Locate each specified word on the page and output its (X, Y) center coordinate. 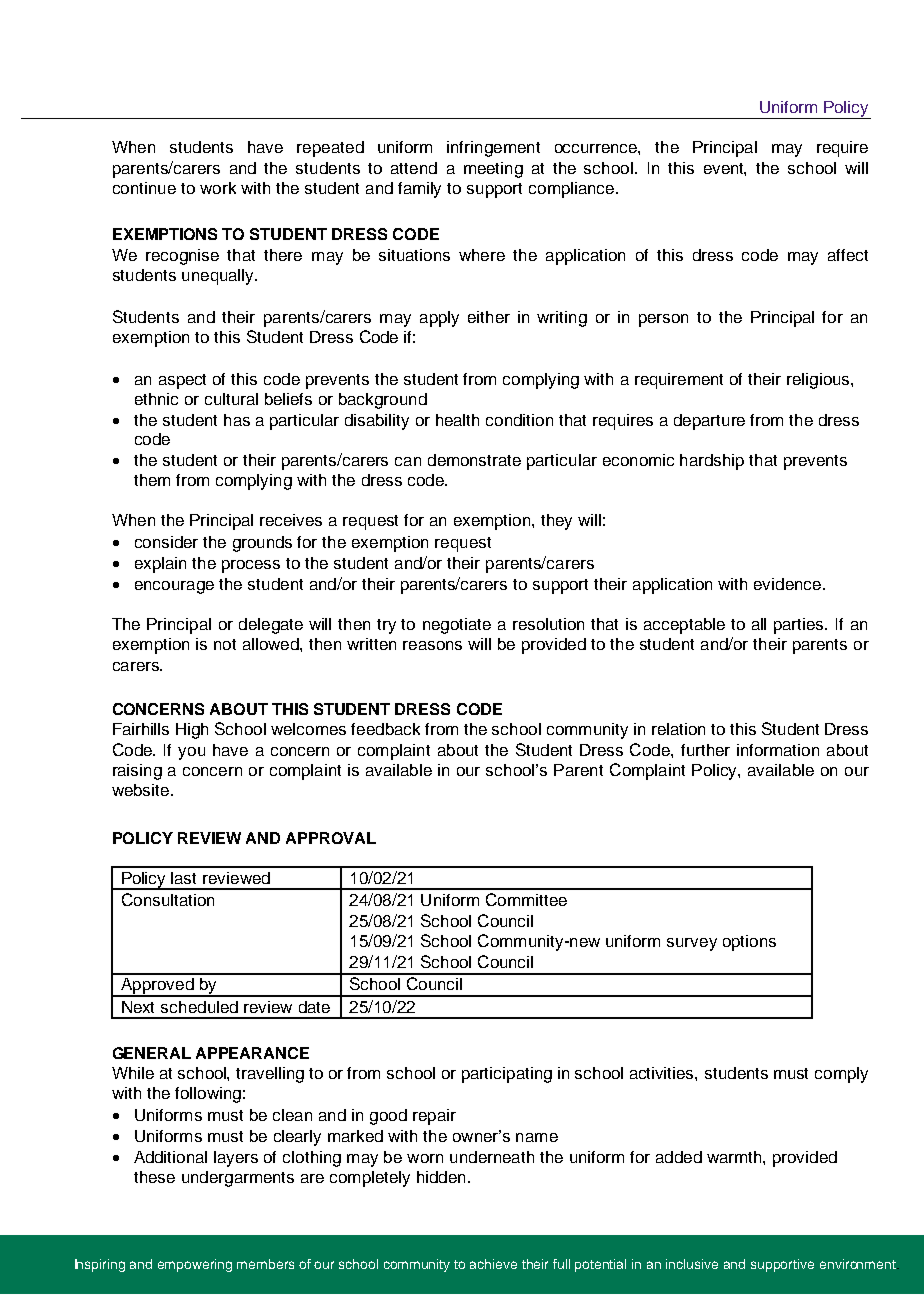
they (556, 522)
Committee (526, 899)
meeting (493, 170)
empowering (195, 1265)
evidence (789, 584)
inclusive (692, 1264)
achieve (493, 1264)
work (218, 188)
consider (166, 542)
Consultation (168, 899)
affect (848, 255)
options (749, 943)
